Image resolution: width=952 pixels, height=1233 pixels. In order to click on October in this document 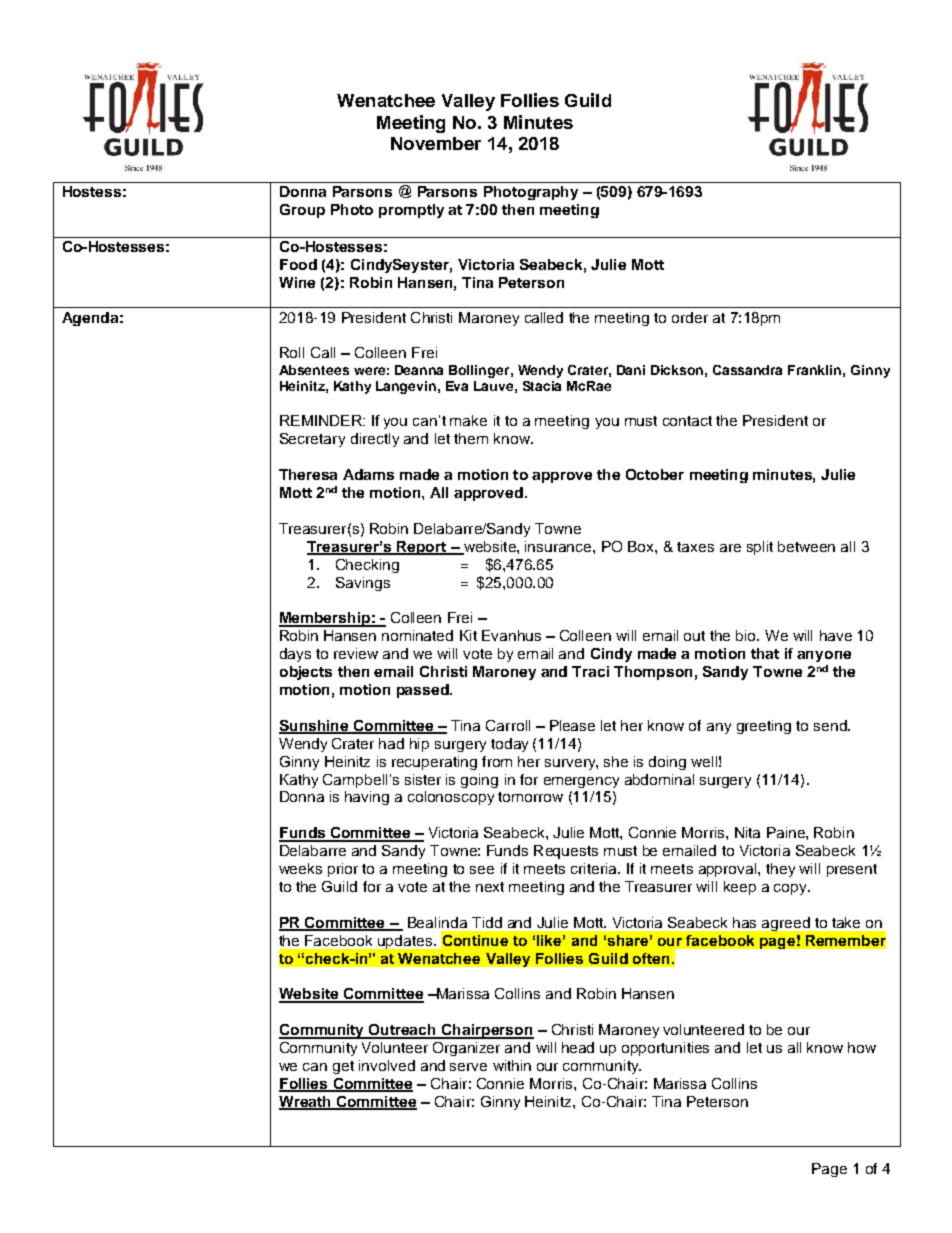, I will do `click(655, 474)`.
